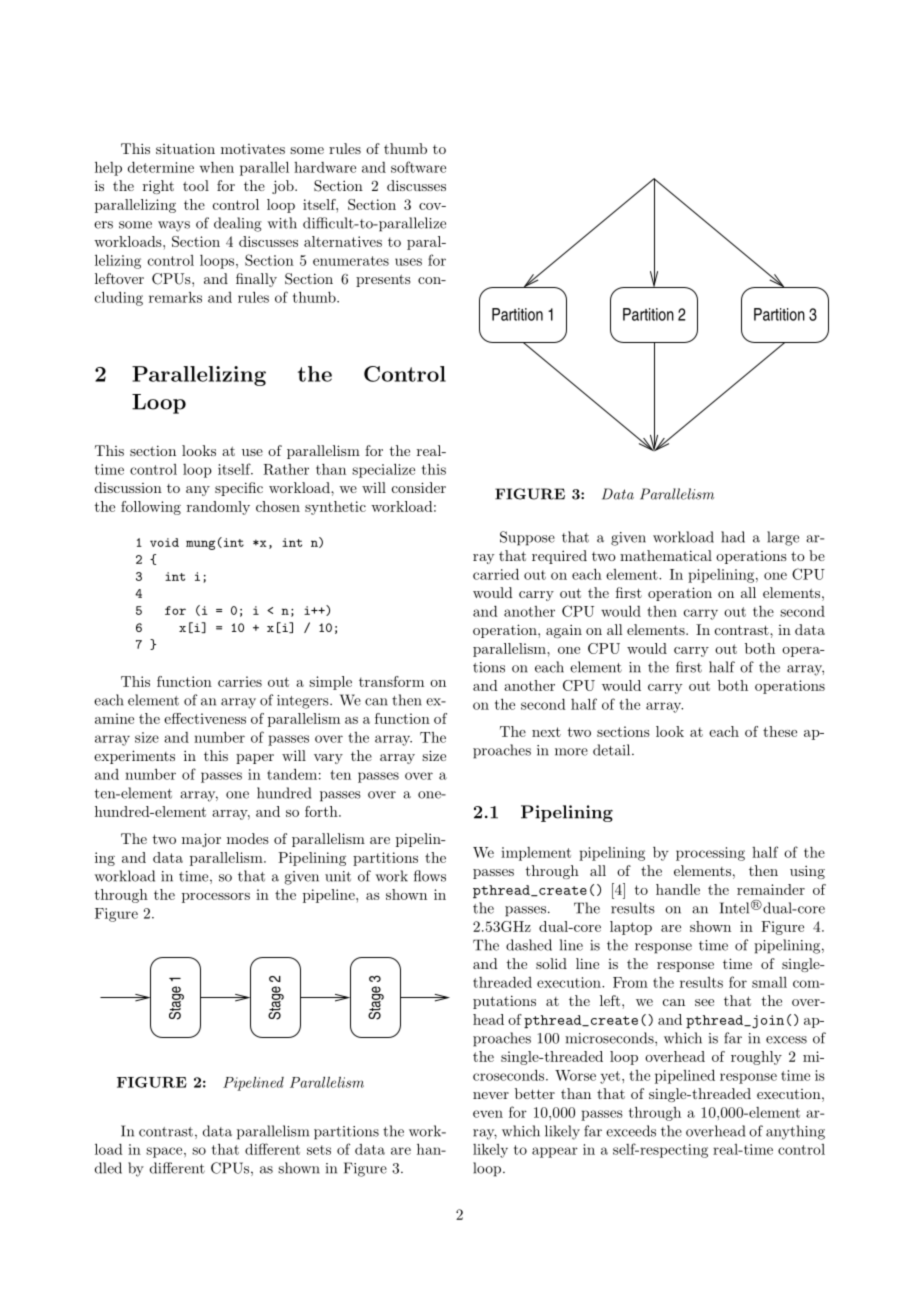  What do you see at coordinates (780, 731) in the screenshot?
I see `these` at bounding box center [780, 731].
